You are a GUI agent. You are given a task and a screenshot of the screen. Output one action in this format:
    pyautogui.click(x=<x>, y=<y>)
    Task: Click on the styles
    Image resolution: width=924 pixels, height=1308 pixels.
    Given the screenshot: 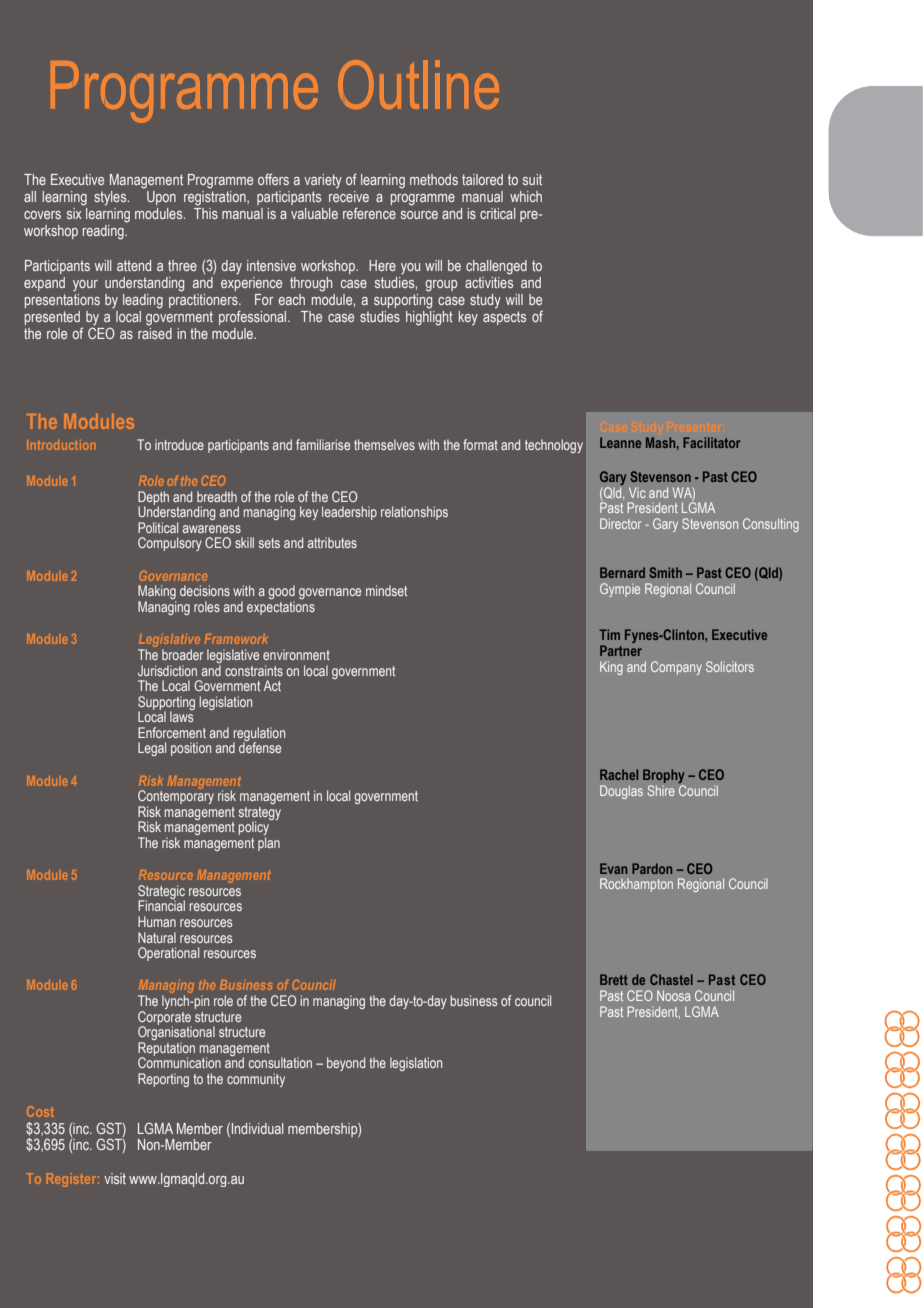 What is the action you would take?
    pyautogui.click(x=111, y=198)
